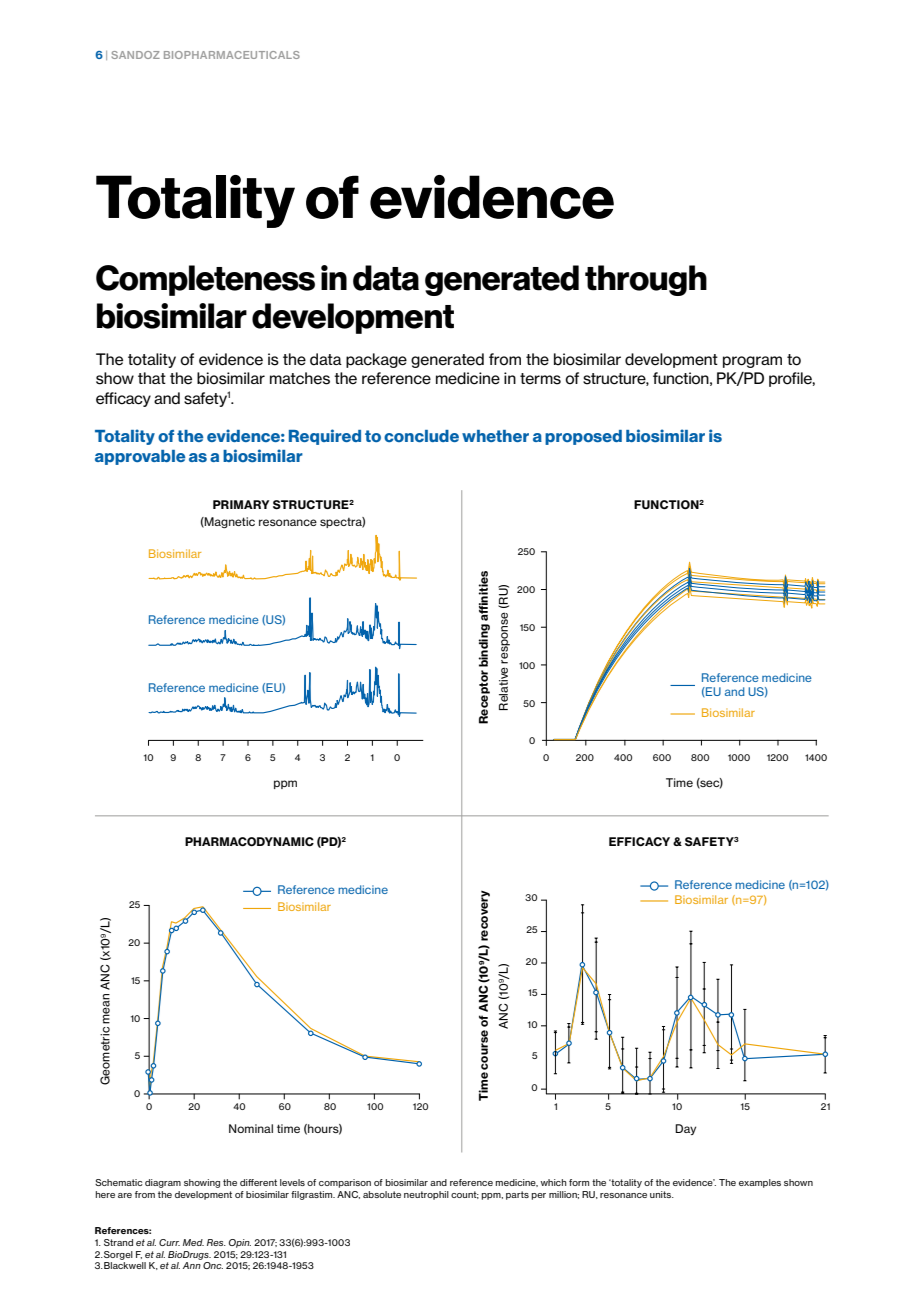  Describe the element at coordinates (376, 360) in the image. I see `package` at that location.
